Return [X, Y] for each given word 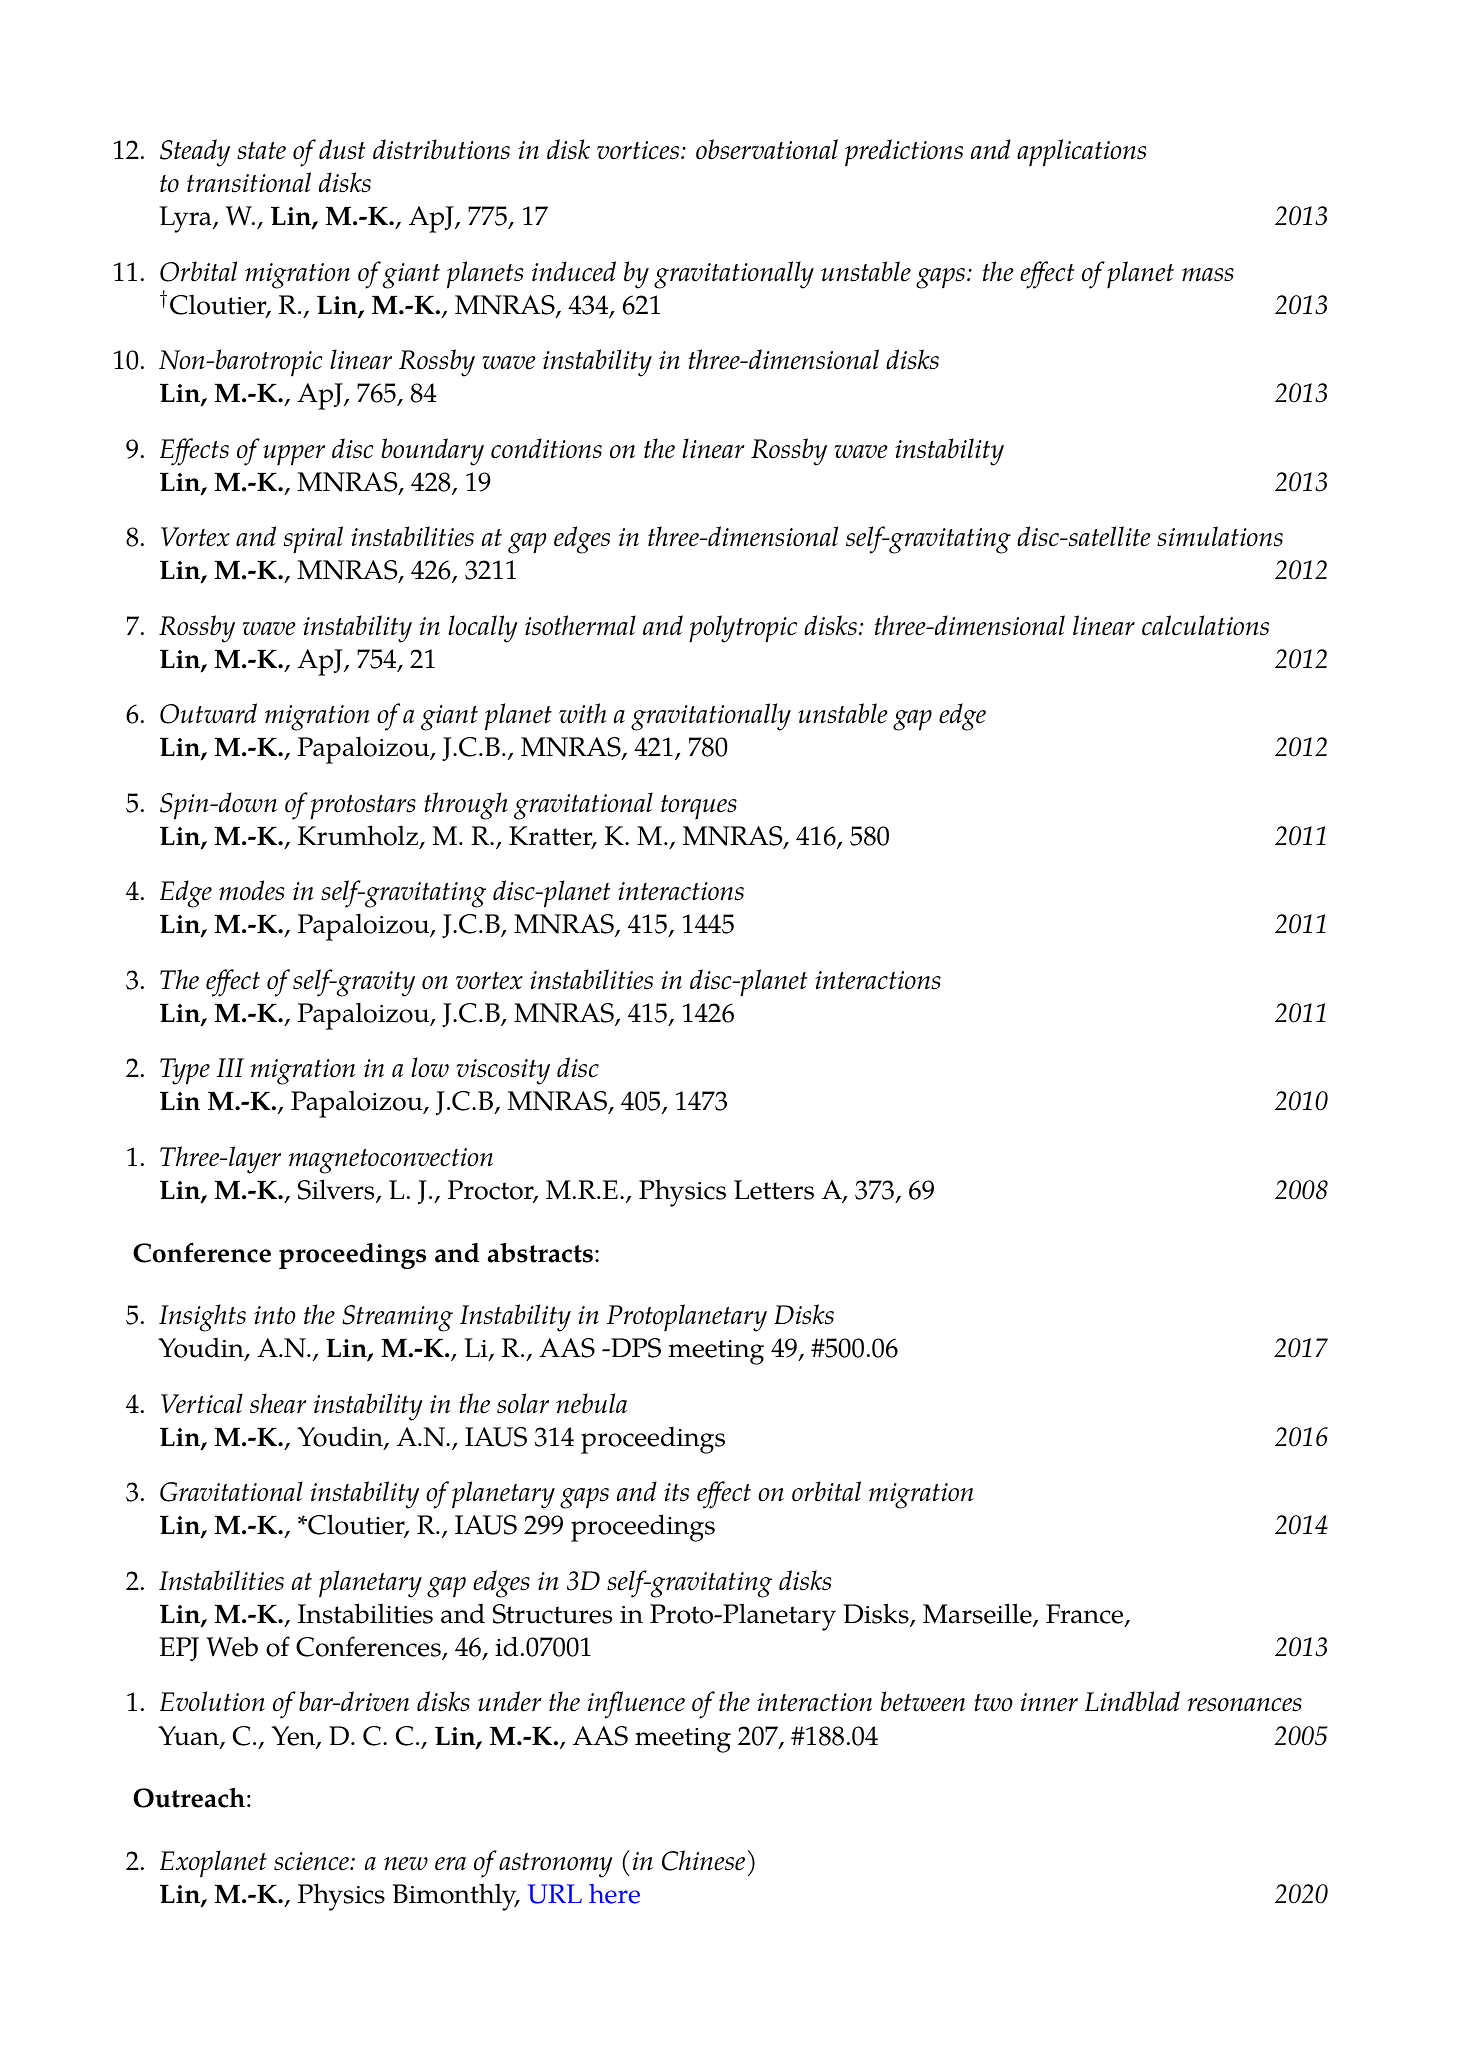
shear [278, 1403]
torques [699, 807]
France [1086, 1615]
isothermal [580, 625]
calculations [1205, 625]
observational [767, 149]
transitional [249, 182]
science [312, 1861]
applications [1081, 153]
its [676, 1492]
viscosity [503, 1072]
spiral [313, 539]
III [230, 1067]
